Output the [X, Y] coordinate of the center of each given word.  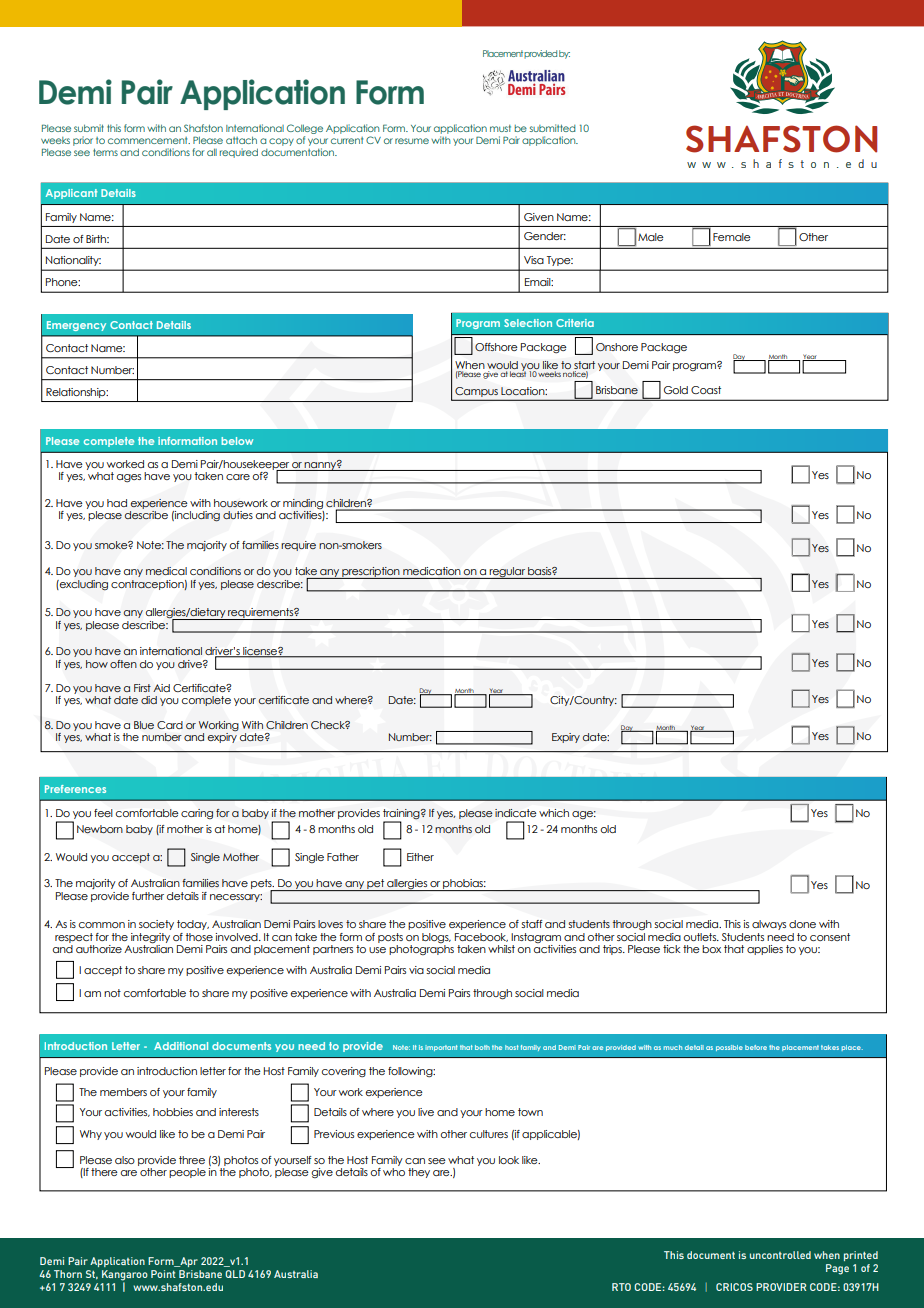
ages [129, 478]
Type [560, 261]
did [149, 700]
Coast [706, 390]
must [500, 128]
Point [163, 1274]
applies [765, 950]
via [416, 970]
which [554, 813]
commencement [149, 140]
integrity [150, 938]
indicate [515, 813]
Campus [476, 392]
